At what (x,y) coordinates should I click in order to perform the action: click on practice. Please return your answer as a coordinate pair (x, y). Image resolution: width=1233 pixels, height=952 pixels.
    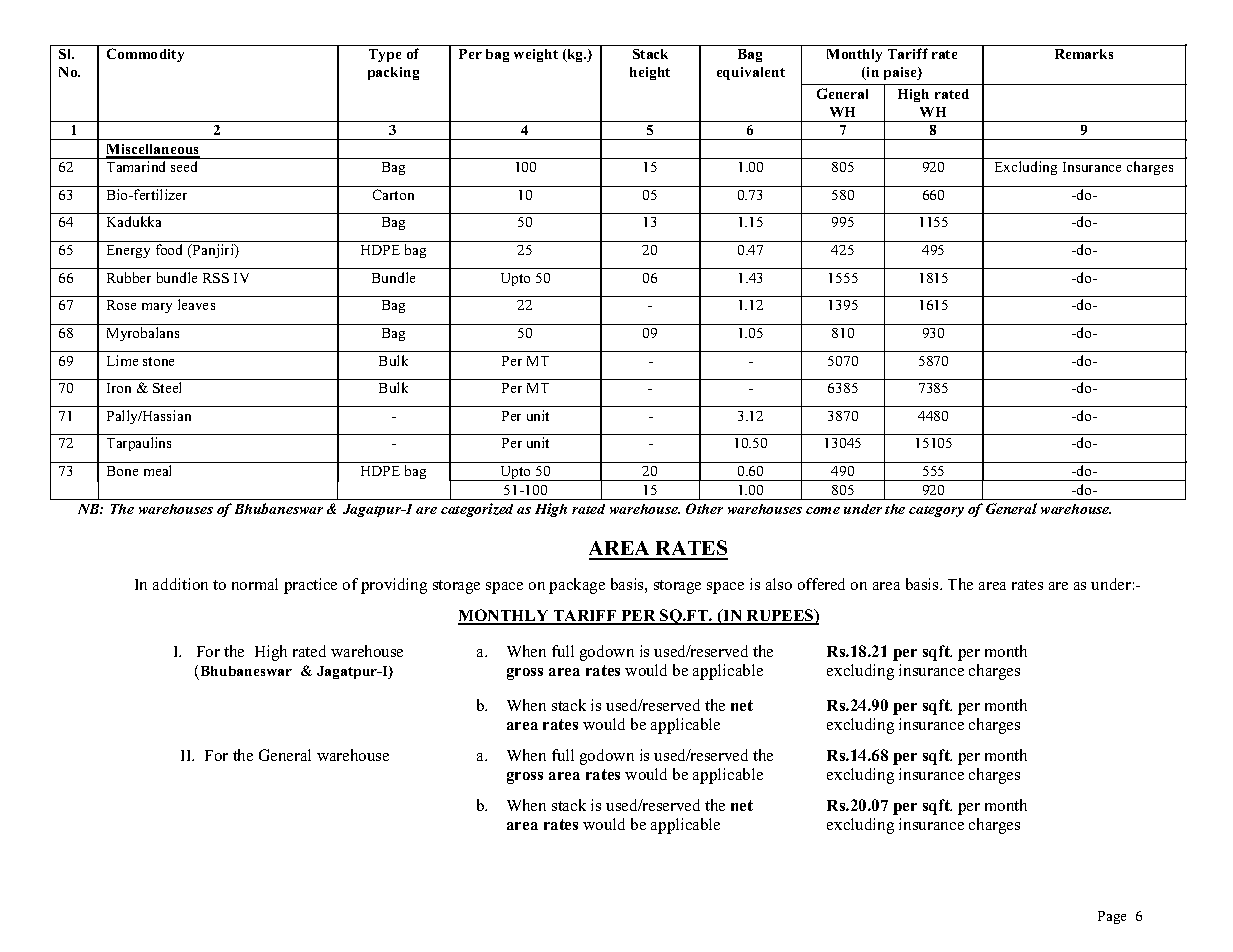
    Looking at the image, I should click on (310, 586).
